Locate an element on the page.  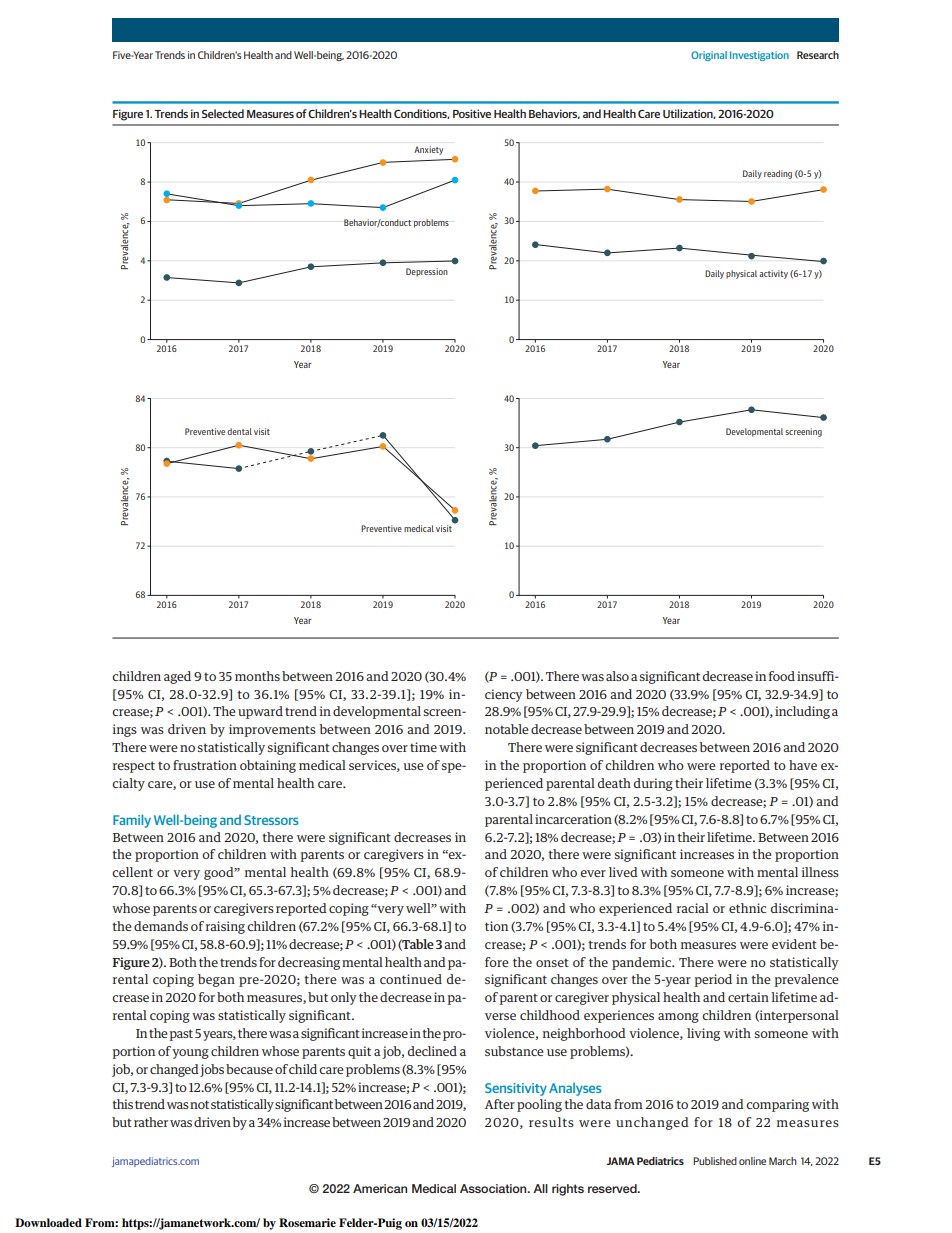
American is located at coordinates (380, 1188).
